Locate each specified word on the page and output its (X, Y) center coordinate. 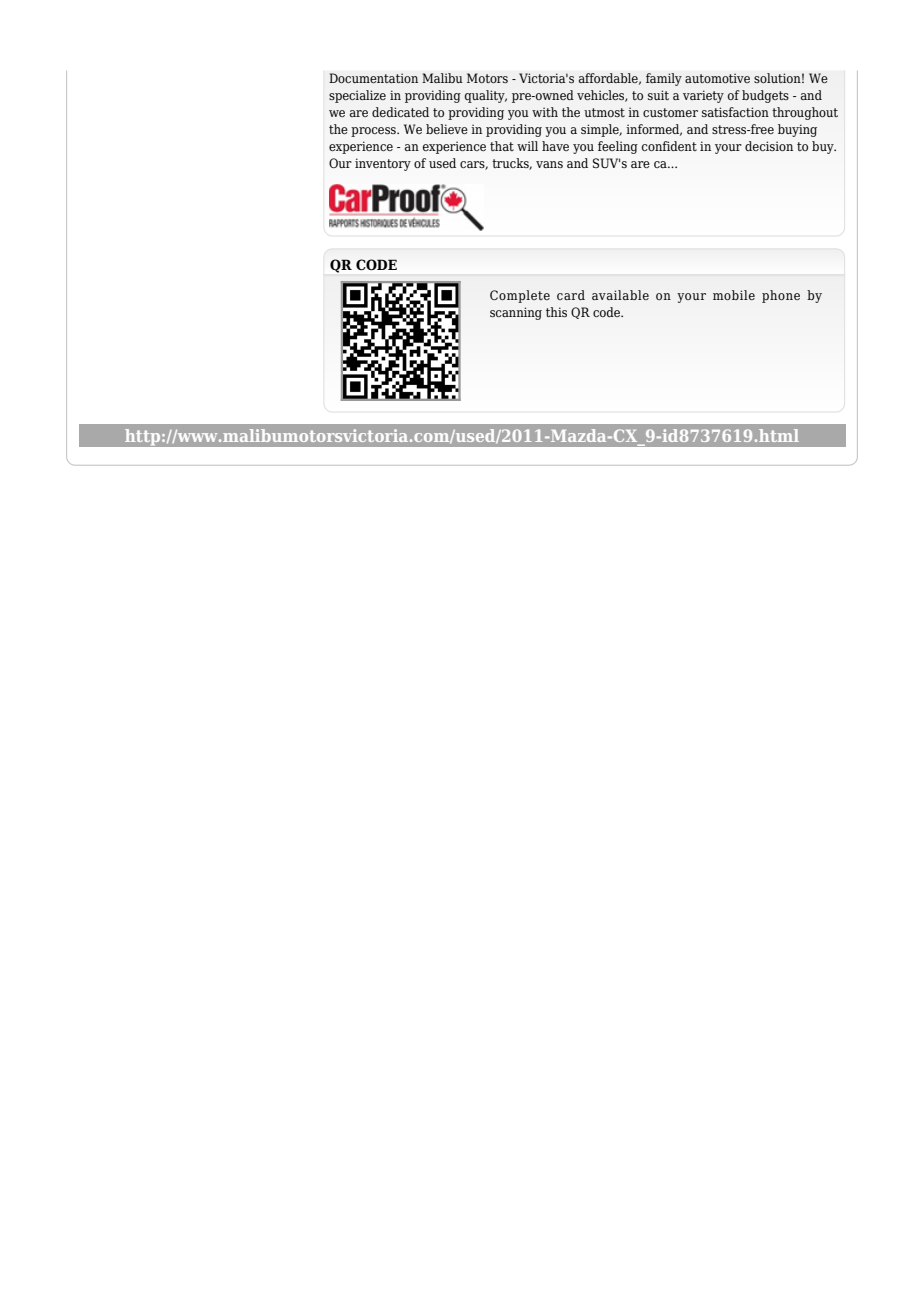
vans (549, 164)
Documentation (373, 78)
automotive (717, 78)
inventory (383, 164)
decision (769, 146)
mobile (734, 295)
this (556, 312)
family (664, 79)
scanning (516, 313)
